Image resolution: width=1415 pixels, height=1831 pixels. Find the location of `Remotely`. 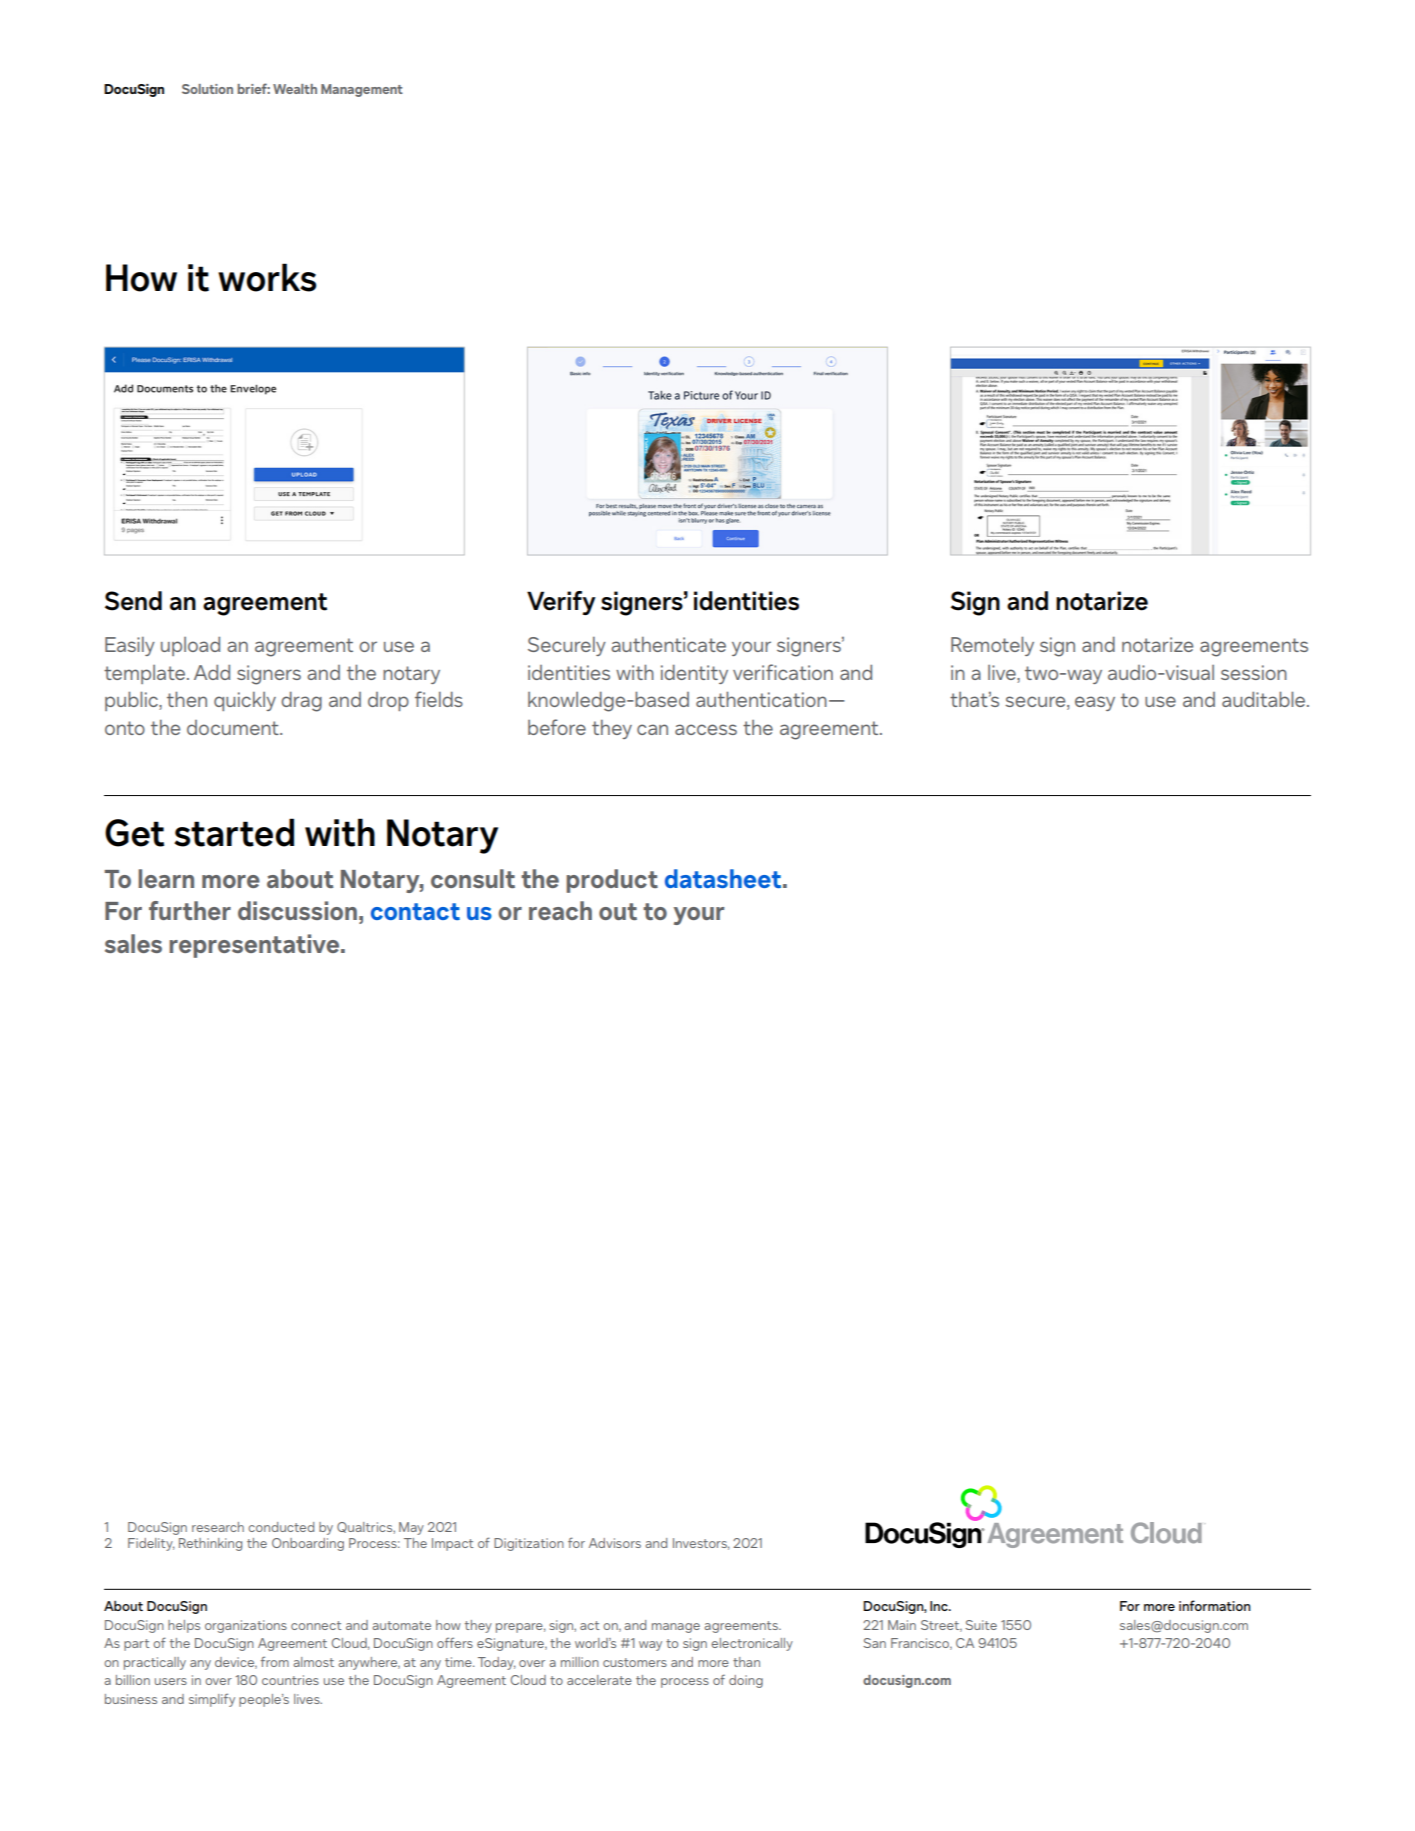

Remotely is located at coordinates (992, 646).
